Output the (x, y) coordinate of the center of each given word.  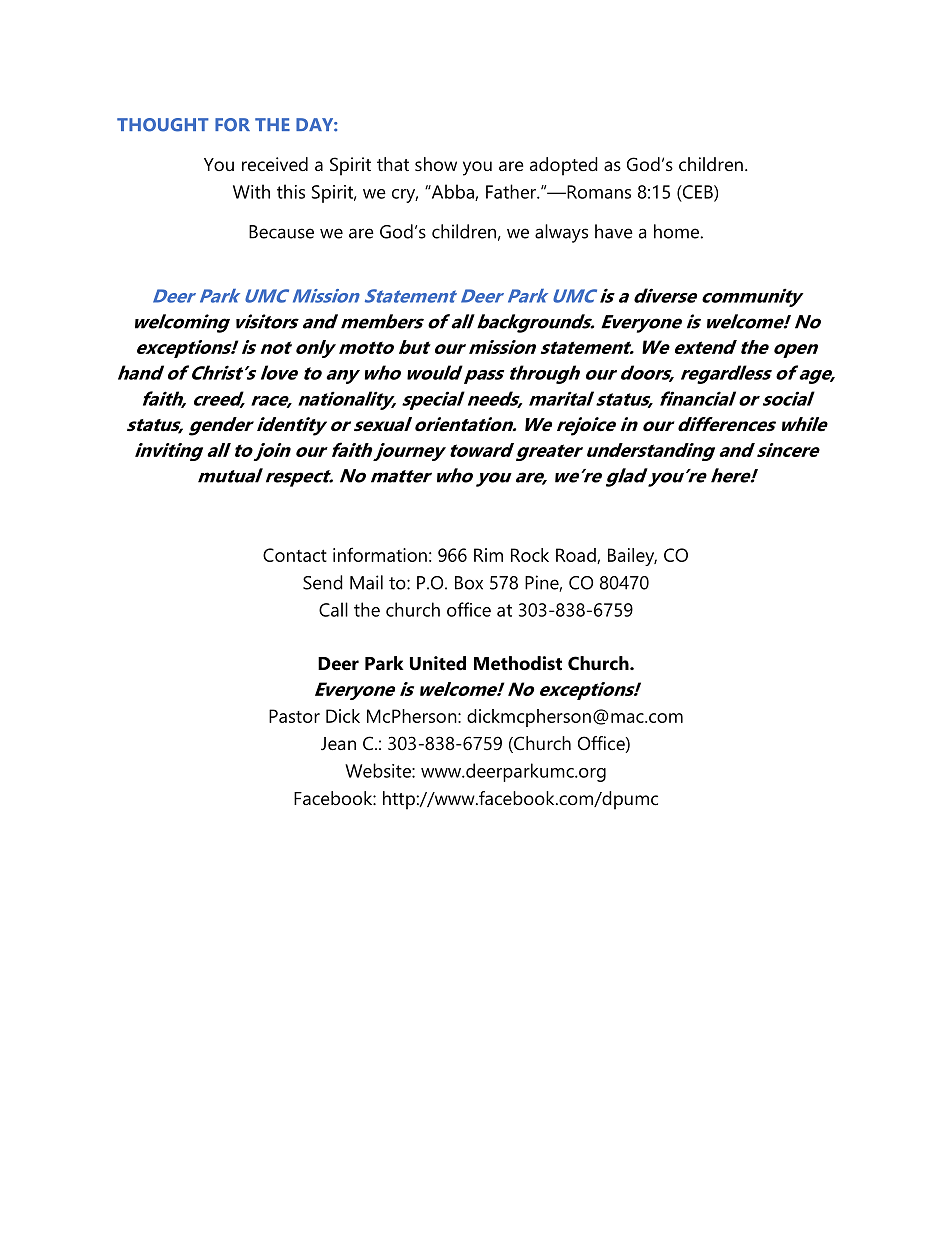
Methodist (518, 663)
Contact (295, 555)
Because (281, 232)
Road (577, 556)
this (291, 191)
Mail (366, 582)
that (393, 164)
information (380, 554)
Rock (530, 555)
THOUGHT (163, 125)
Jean (338, 744)
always (561, 233)
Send (323, 582)
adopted (564, 166)
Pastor (294, 716)
